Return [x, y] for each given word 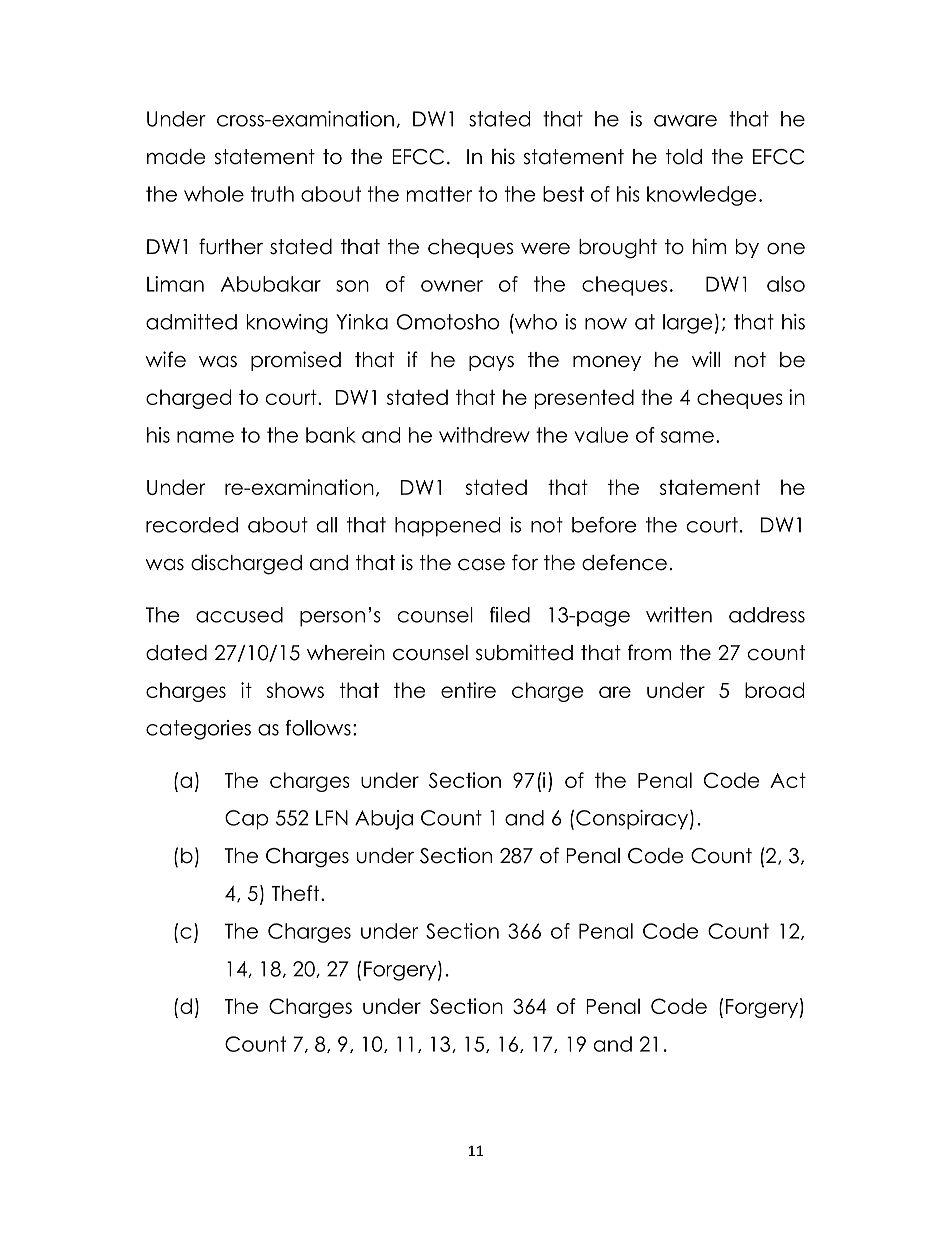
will [706, 359]
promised [296, 361]
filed [510, 615]
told [684, 157]
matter [439, 194]
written [679, 615]
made [176, 157]
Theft [297, 893]
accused [239, 615]
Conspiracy [632, 820]
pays [491, 363]
